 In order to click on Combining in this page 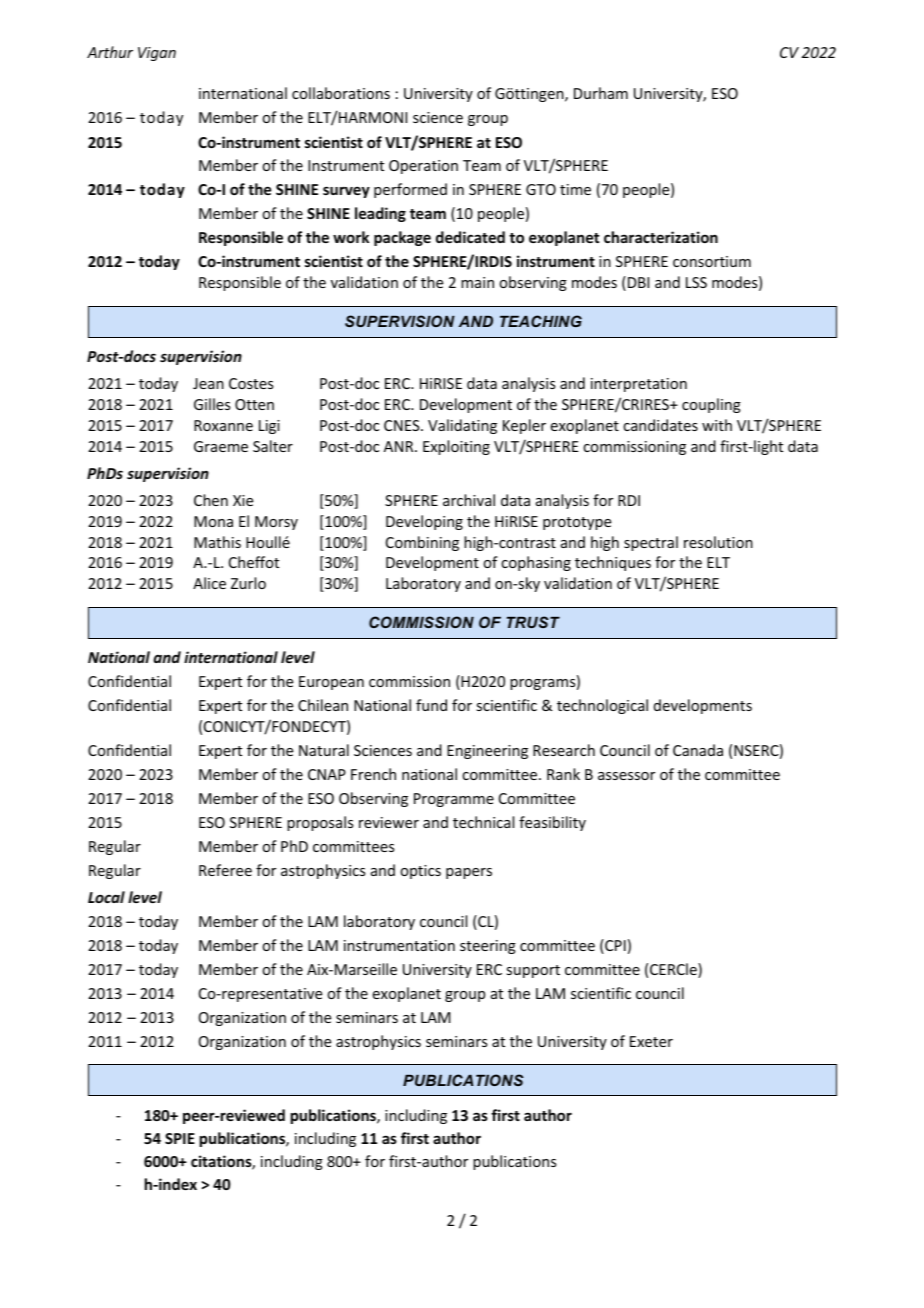, I will do `click(422, 543)`.
